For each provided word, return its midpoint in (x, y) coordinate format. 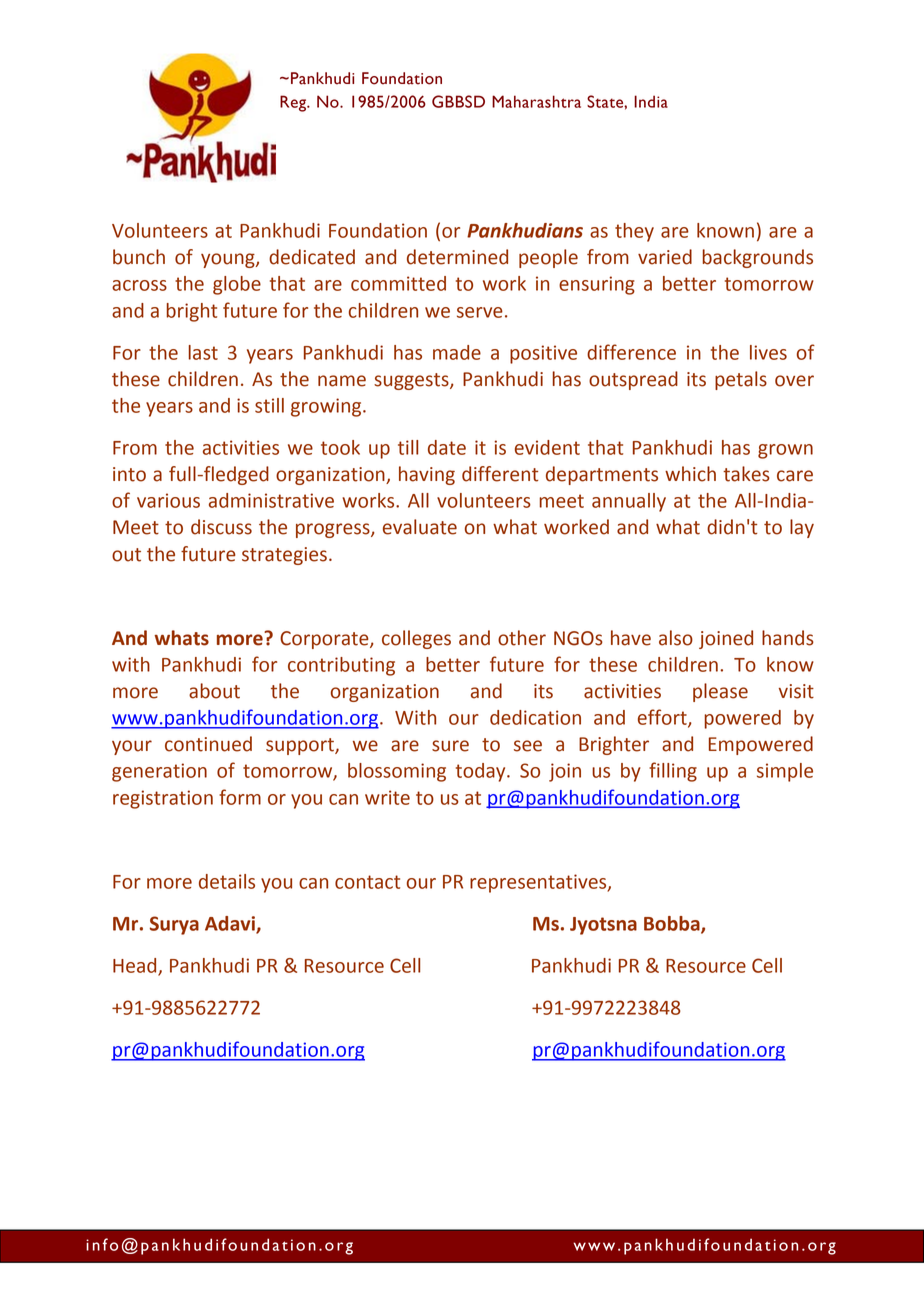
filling (673, 772)
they (634, 232)
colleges (416, 639)
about (214, 691)
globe (237, 285)
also (676, 638)
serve (480, 312)
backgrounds (757, 258)
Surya (174, 925)
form (240, 797)
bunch (139, 257)
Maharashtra (536, 101)
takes (746, 474)
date (447, 447)
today (482, 772)
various (168, 500)
